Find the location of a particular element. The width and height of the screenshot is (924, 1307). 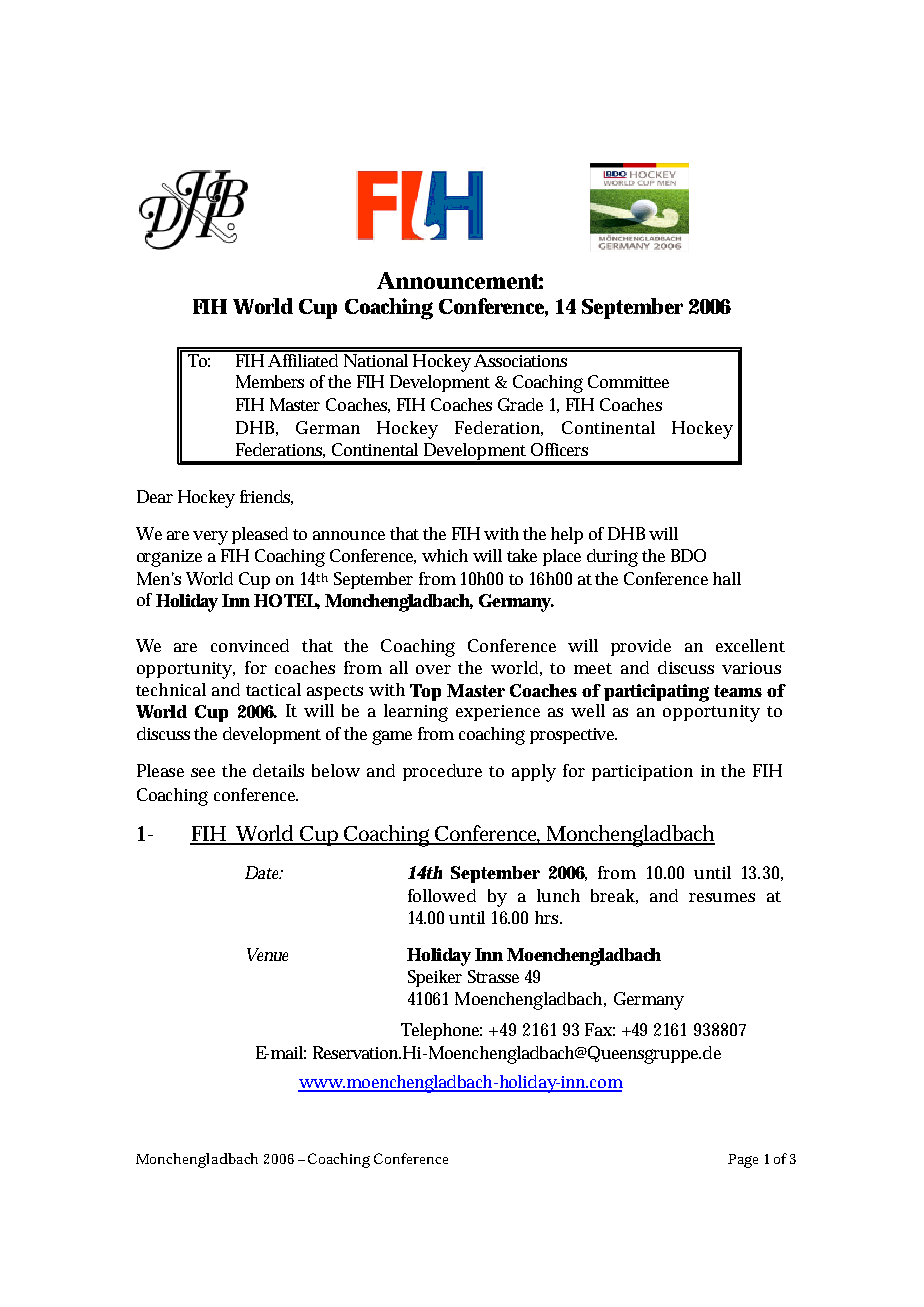

Members is located at coordinates (270, 381).
